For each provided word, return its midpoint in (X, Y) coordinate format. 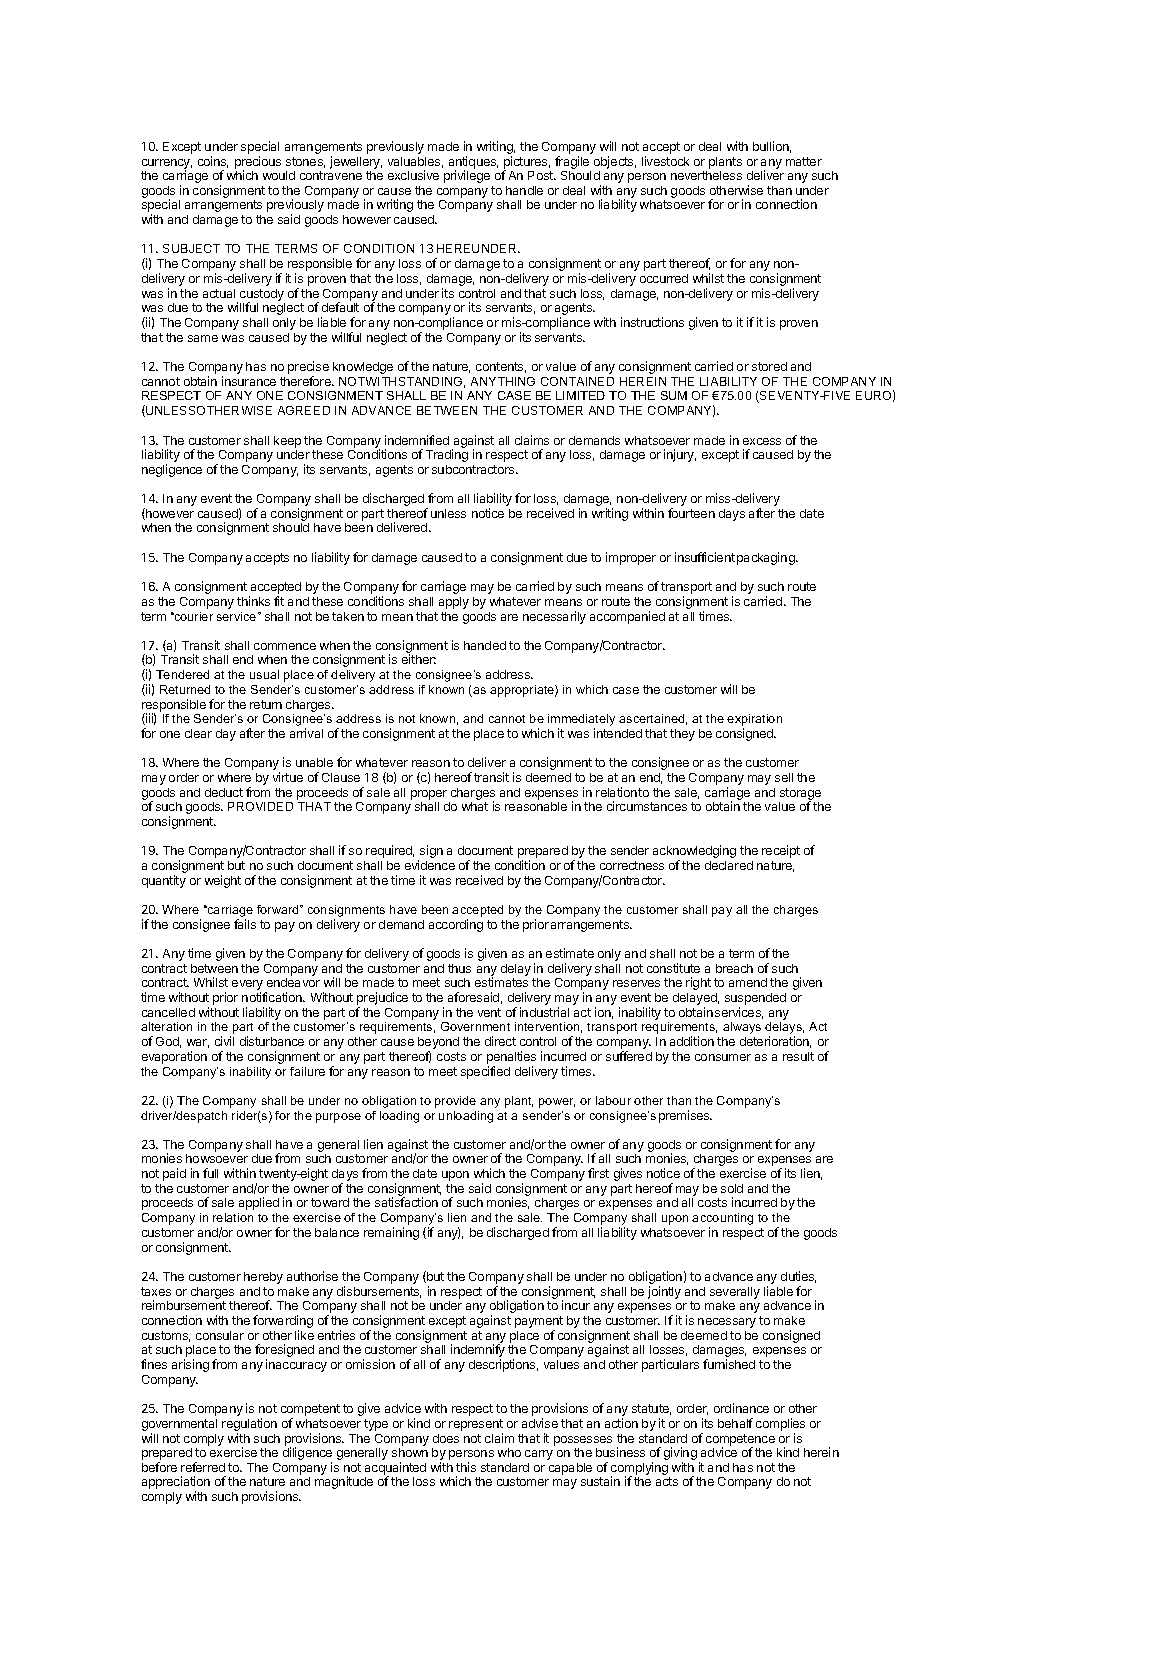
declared (729, 865)
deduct (224, 792)
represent (476, 1425)
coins (213, 162)
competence (740, 1441)
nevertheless (706, 175)
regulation (249, 1426)
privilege (467, 176)
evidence (430, 865)
